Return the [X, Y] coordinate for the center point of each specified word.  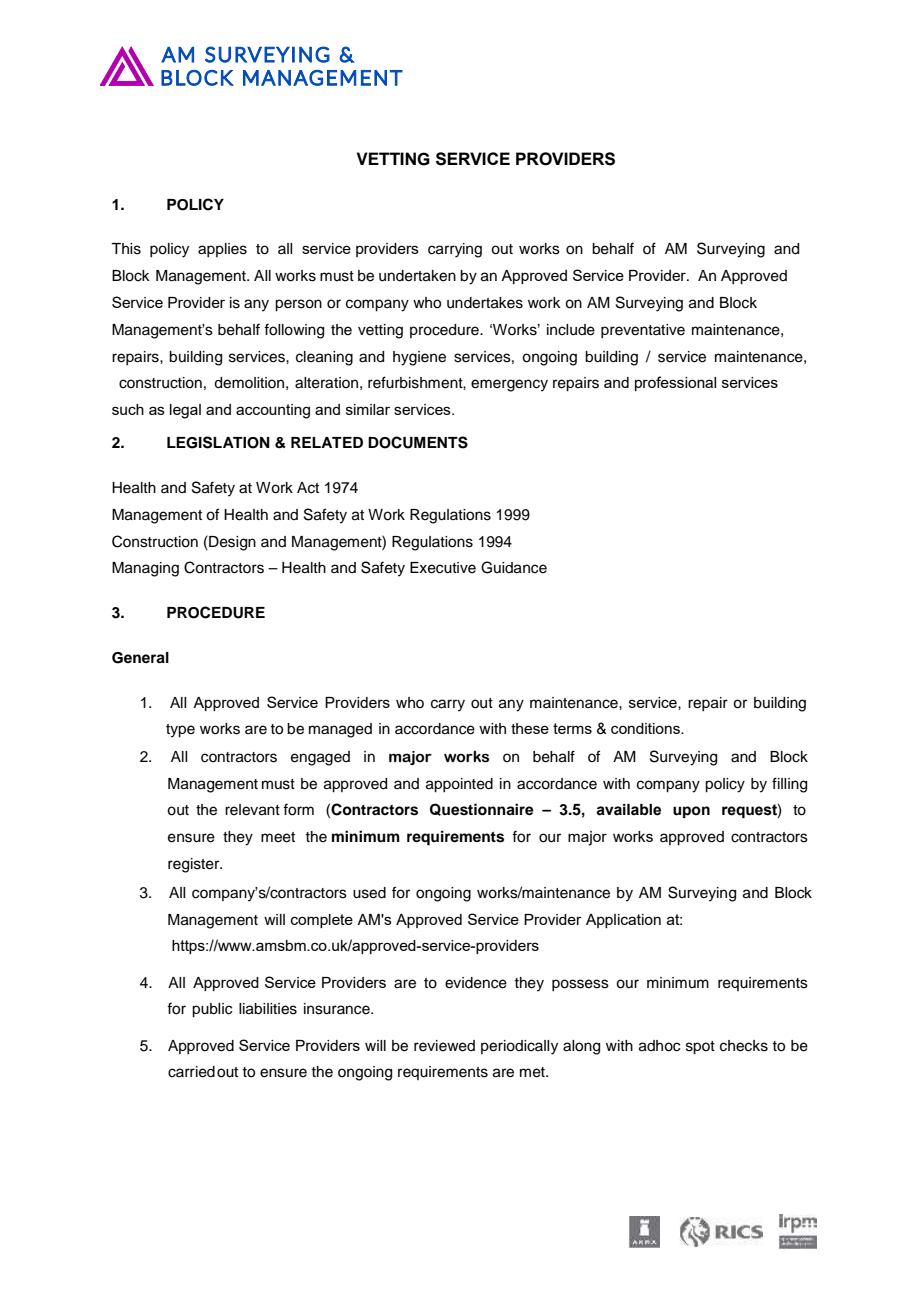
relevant [252, 810]
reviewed [444, 1046]
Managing [145, 569]
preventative [643, 331]
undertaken [417, 276]
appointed [459, 785]
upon [691, 812]
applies [222, 250]
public [212, 1010]
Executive [443, 568]
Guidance [514, 567]
